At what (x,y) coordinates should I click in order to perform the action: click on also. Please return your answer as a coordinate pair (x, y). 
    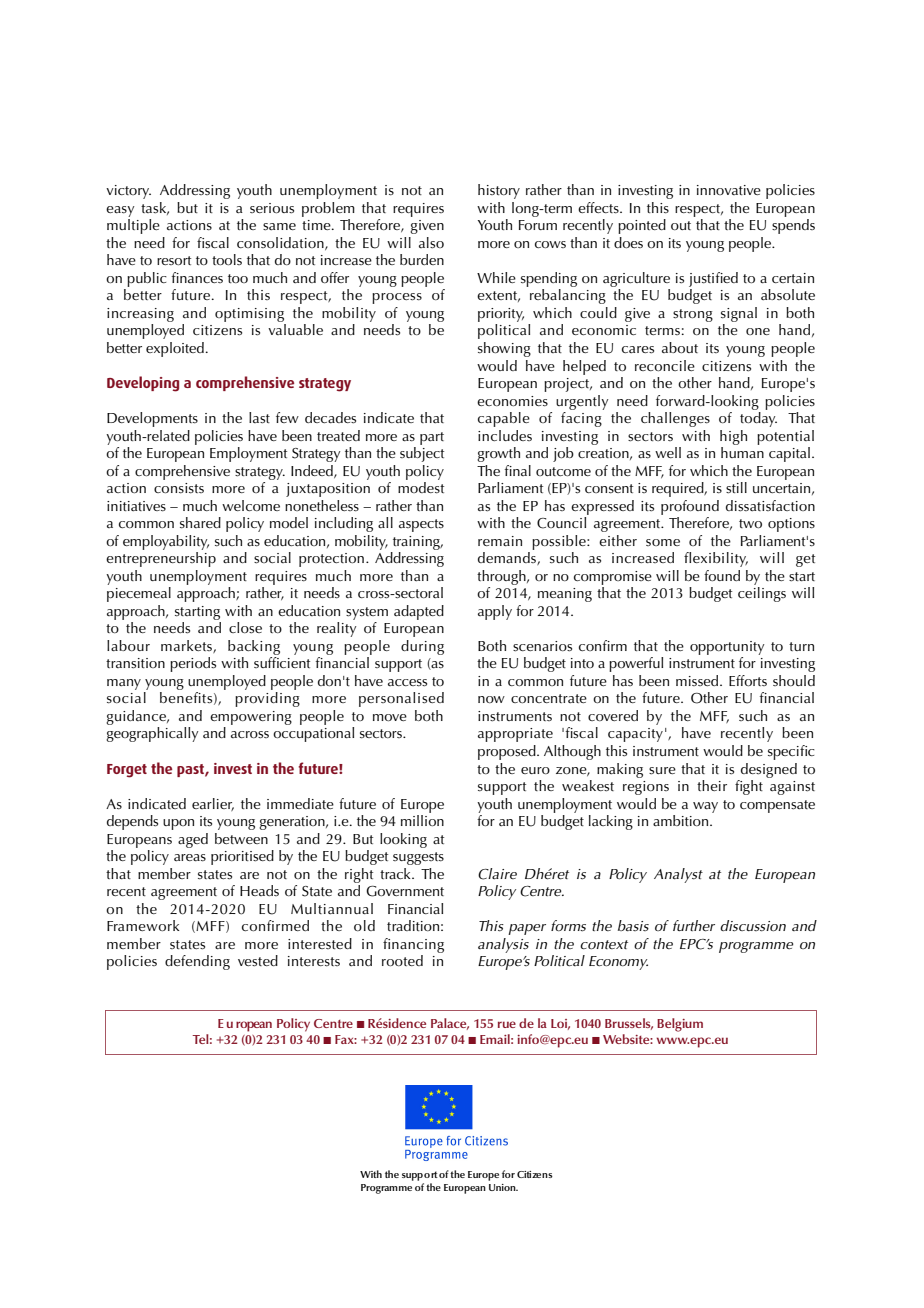
    Looking at the image, I should click on (431, 243).
